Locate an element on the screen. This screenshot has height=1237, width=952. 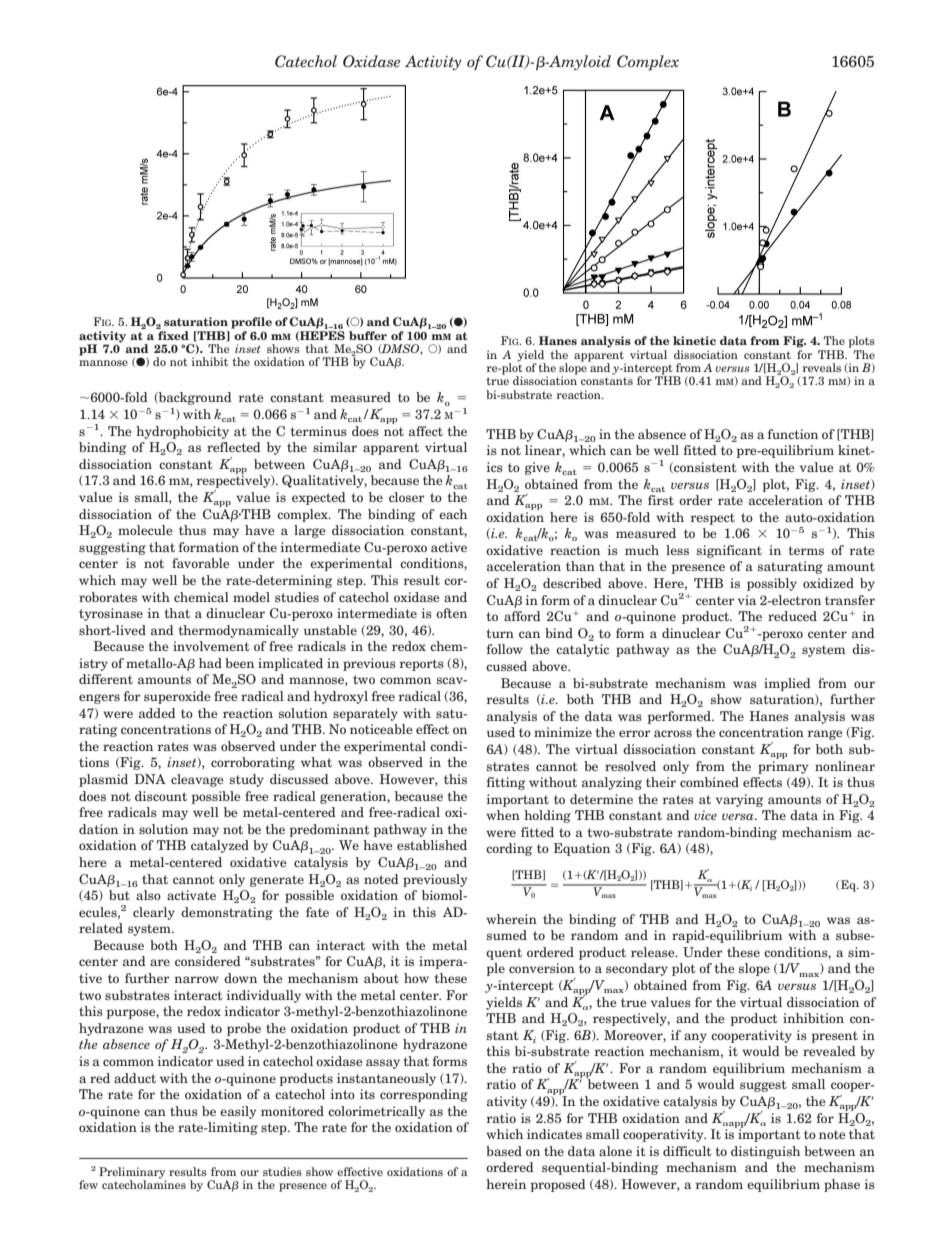
fitting is located at coordinates (506, 783).
